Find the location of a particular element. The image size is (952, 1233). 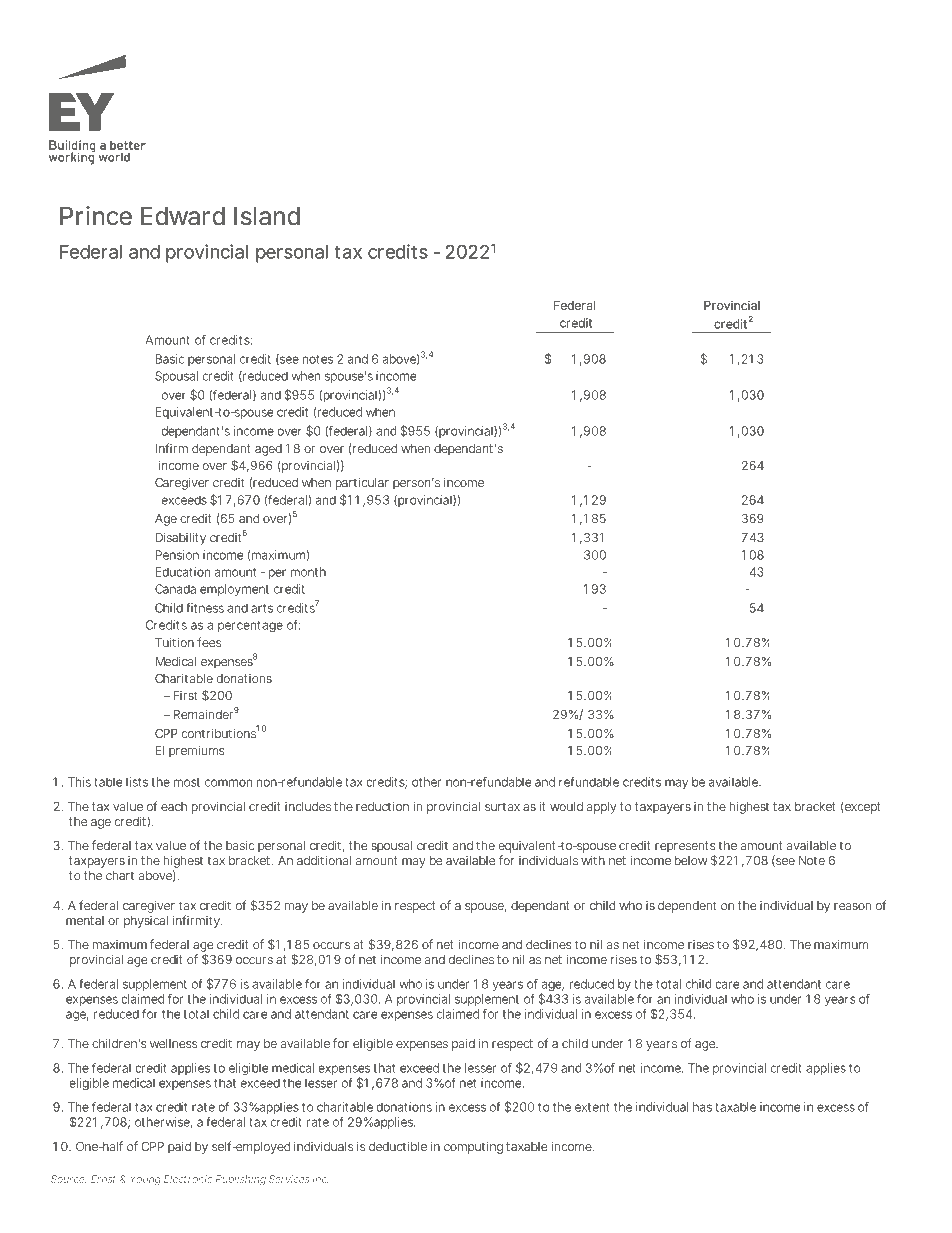

aged is located at coordinates (268, 450).
